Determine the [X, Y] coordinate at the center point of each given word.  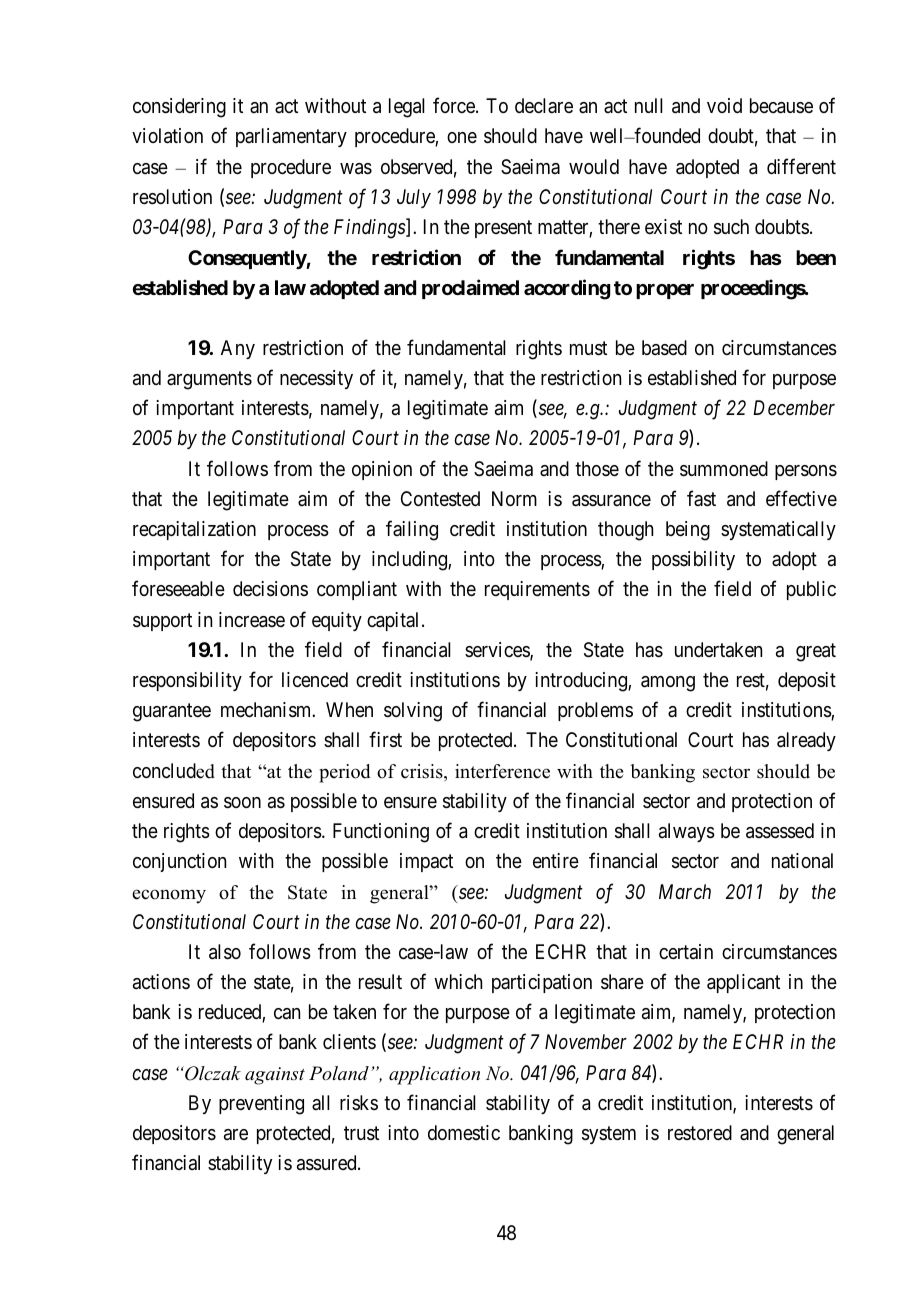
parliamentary [291, 137]
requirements [537, 590]
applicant [743, 983]
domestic [464, 1132]
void [724, 105]
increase [252, 620]
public [811, 590]
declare [544, 105]
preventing [261, 1105]
